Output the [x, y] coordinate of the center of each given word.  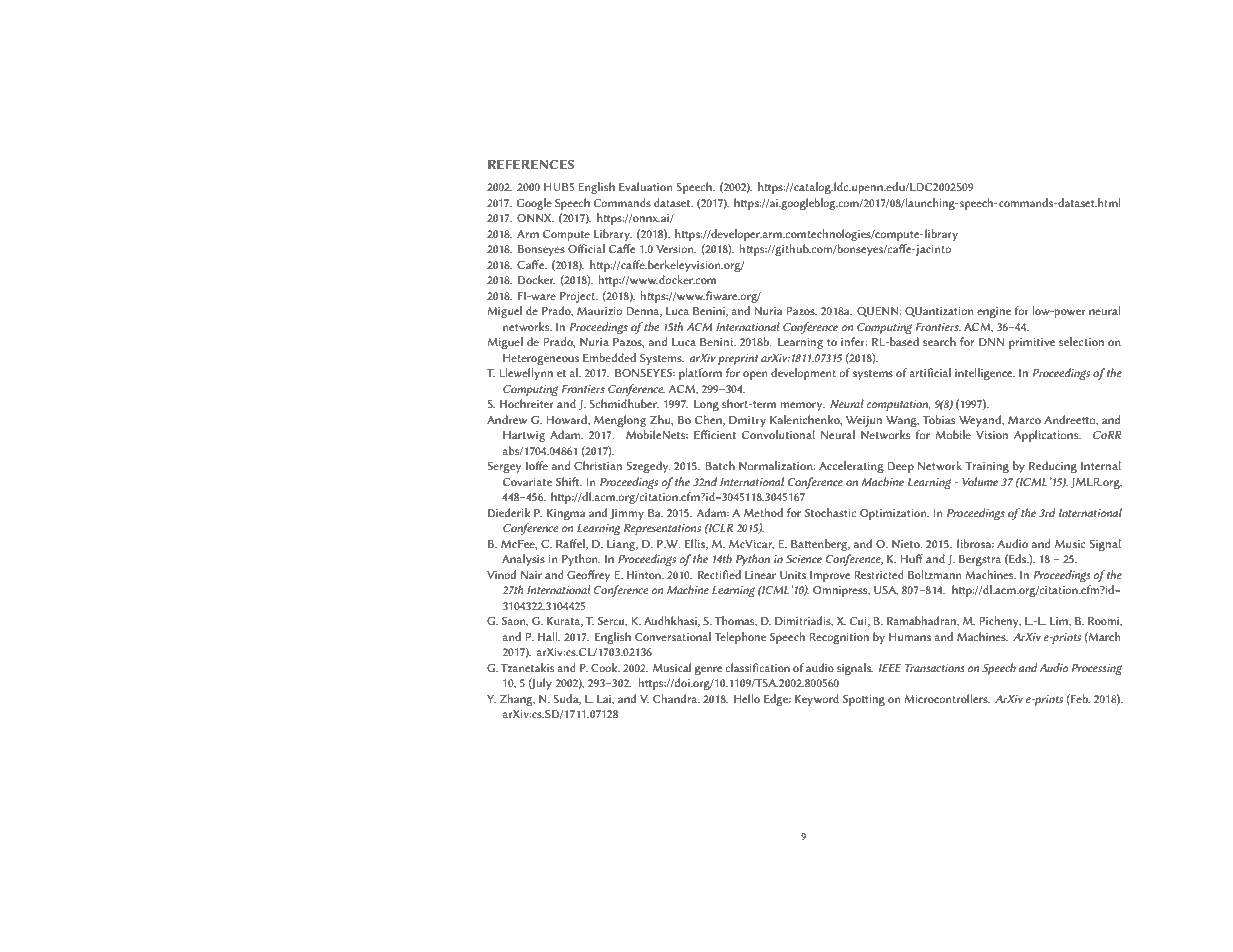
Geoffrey [588, 576]
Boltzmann [934, 574]
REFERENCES [531, 164]
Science [804, 559]
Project [578, 297]
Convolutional [778, 434]
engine [994, 312]
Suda [567, 699]
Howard [567, 420]
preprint [738, 359]
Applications [1047, 436]
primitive [1032, 343]
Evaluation [646, 186]
